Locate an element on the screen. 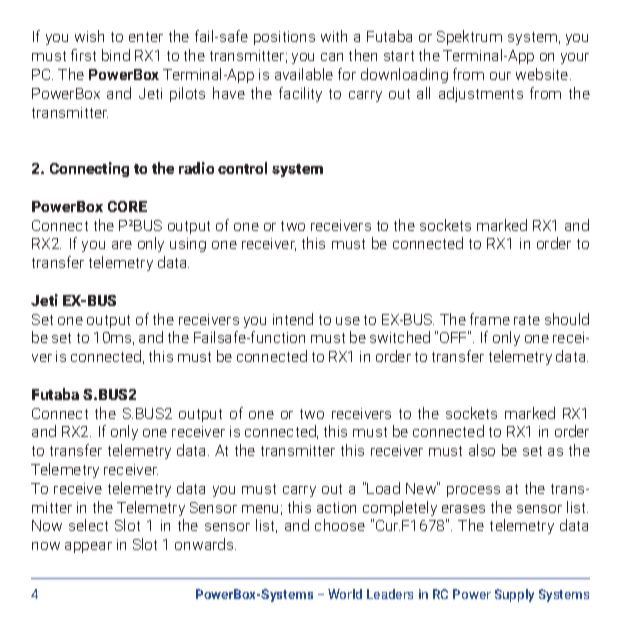 This screenshot has height=622, width=622. appear is located at coordinates (88, 547).
